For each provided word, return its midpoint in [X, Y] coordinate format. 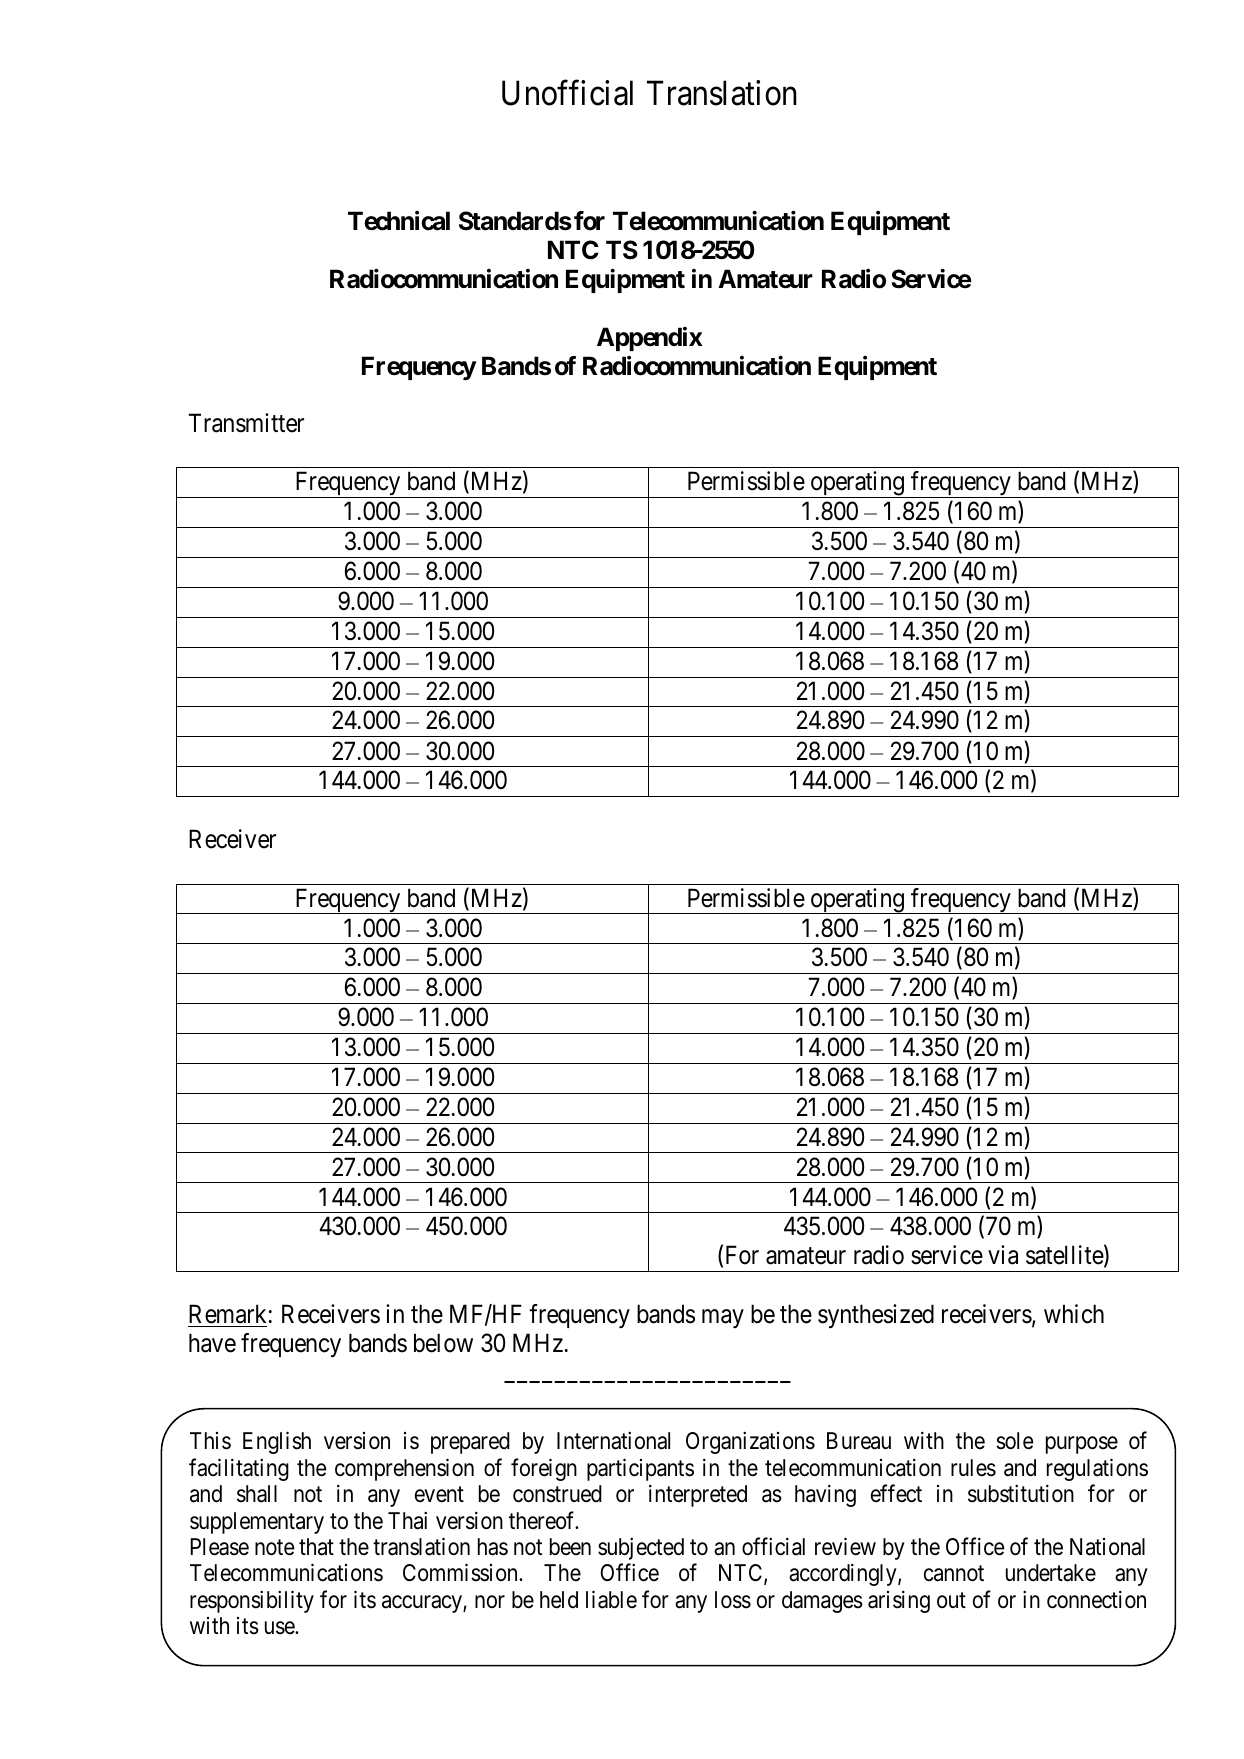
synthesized [876, 1316]
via [1003, 1255]
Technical [399, 221]
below [443, 1343]
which [1074, 1314]
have [212, 1343]
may [723, 1318]
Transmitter [246, 423]
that [316, 1547]
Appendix [650, 339]
